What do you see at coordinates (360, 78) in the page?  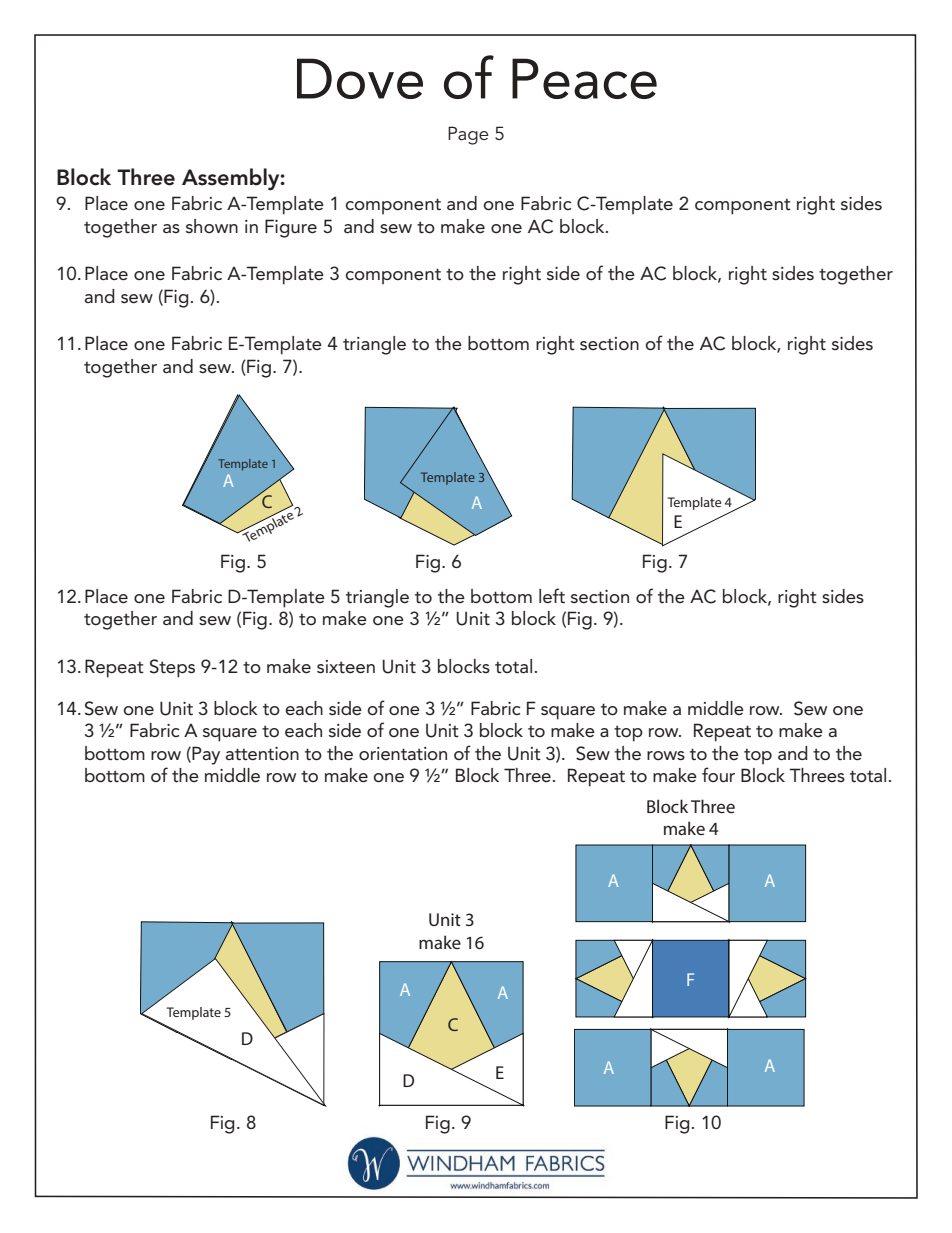 I see `Dove` at bounding box center [360, 78].
